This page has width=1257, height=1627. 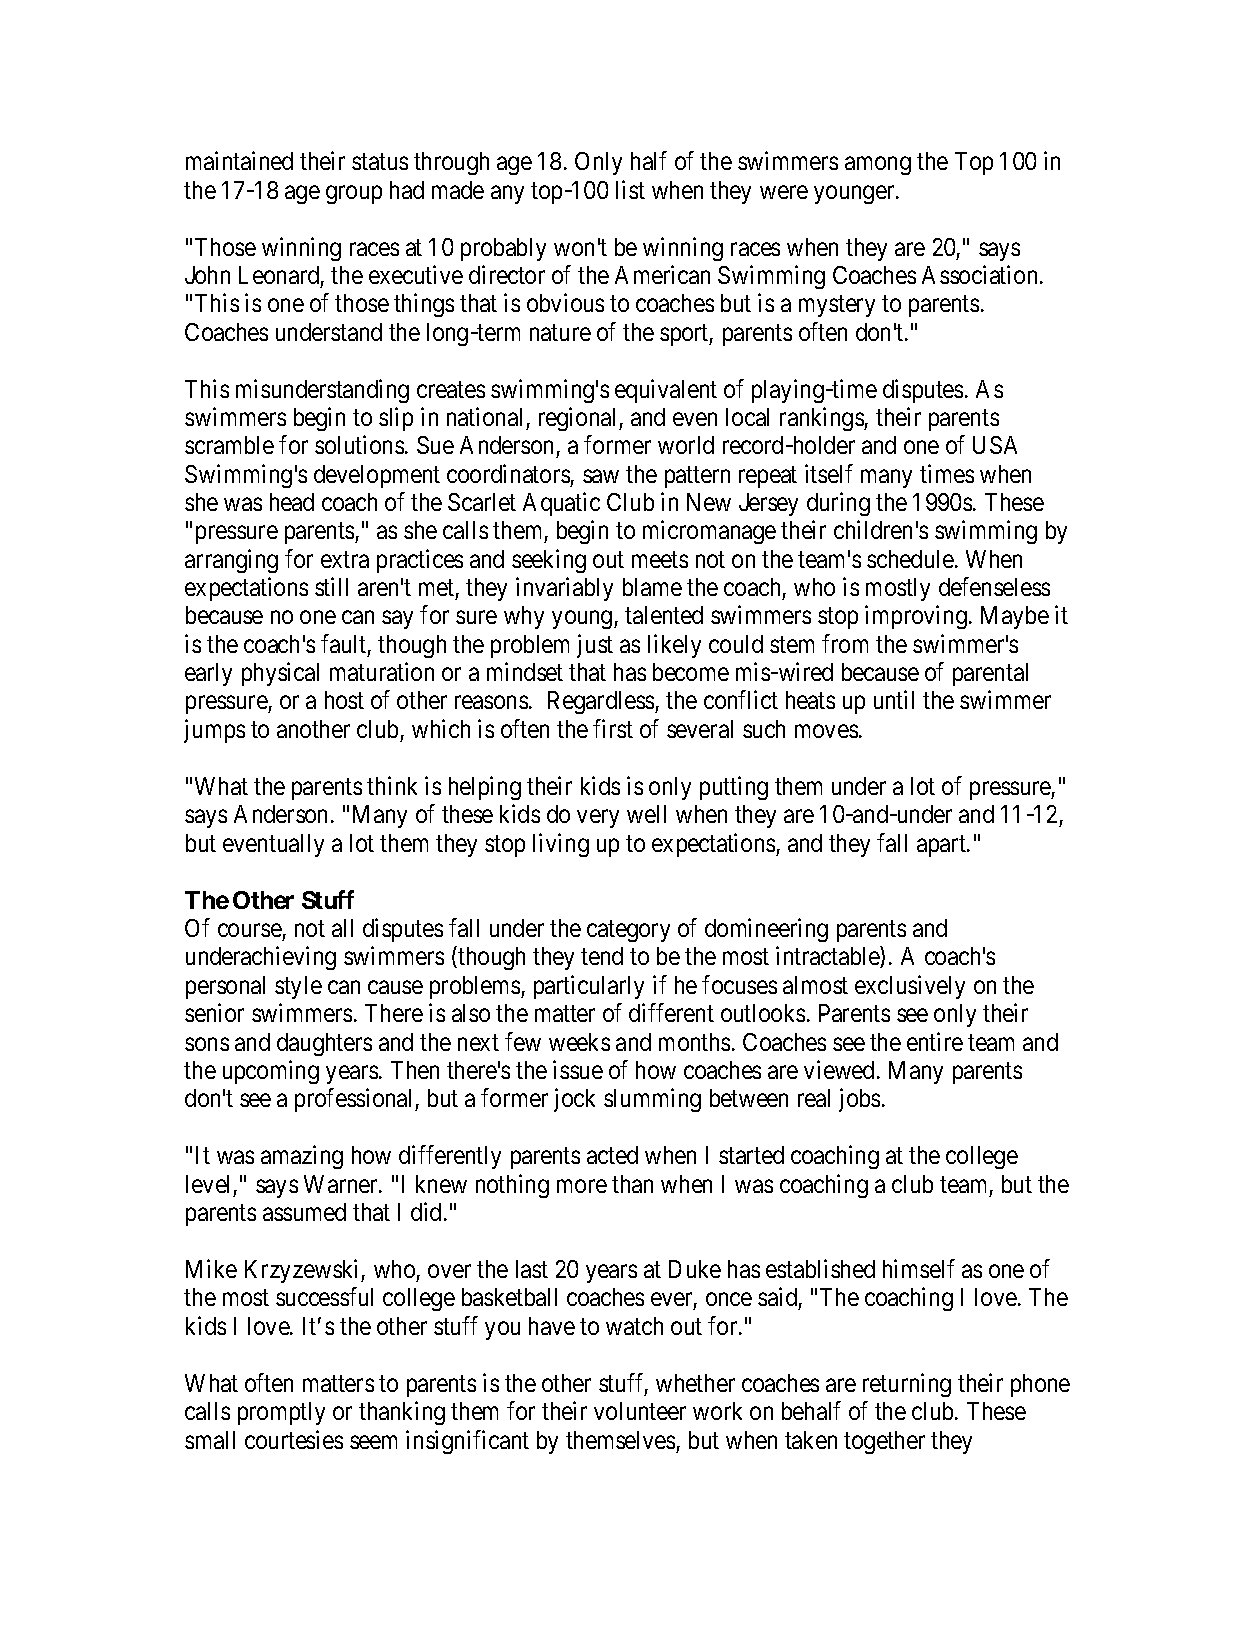 What do you see at coordinates (910, 987) in the page?
I see `exclusively` at bounding box center [910, 987].
